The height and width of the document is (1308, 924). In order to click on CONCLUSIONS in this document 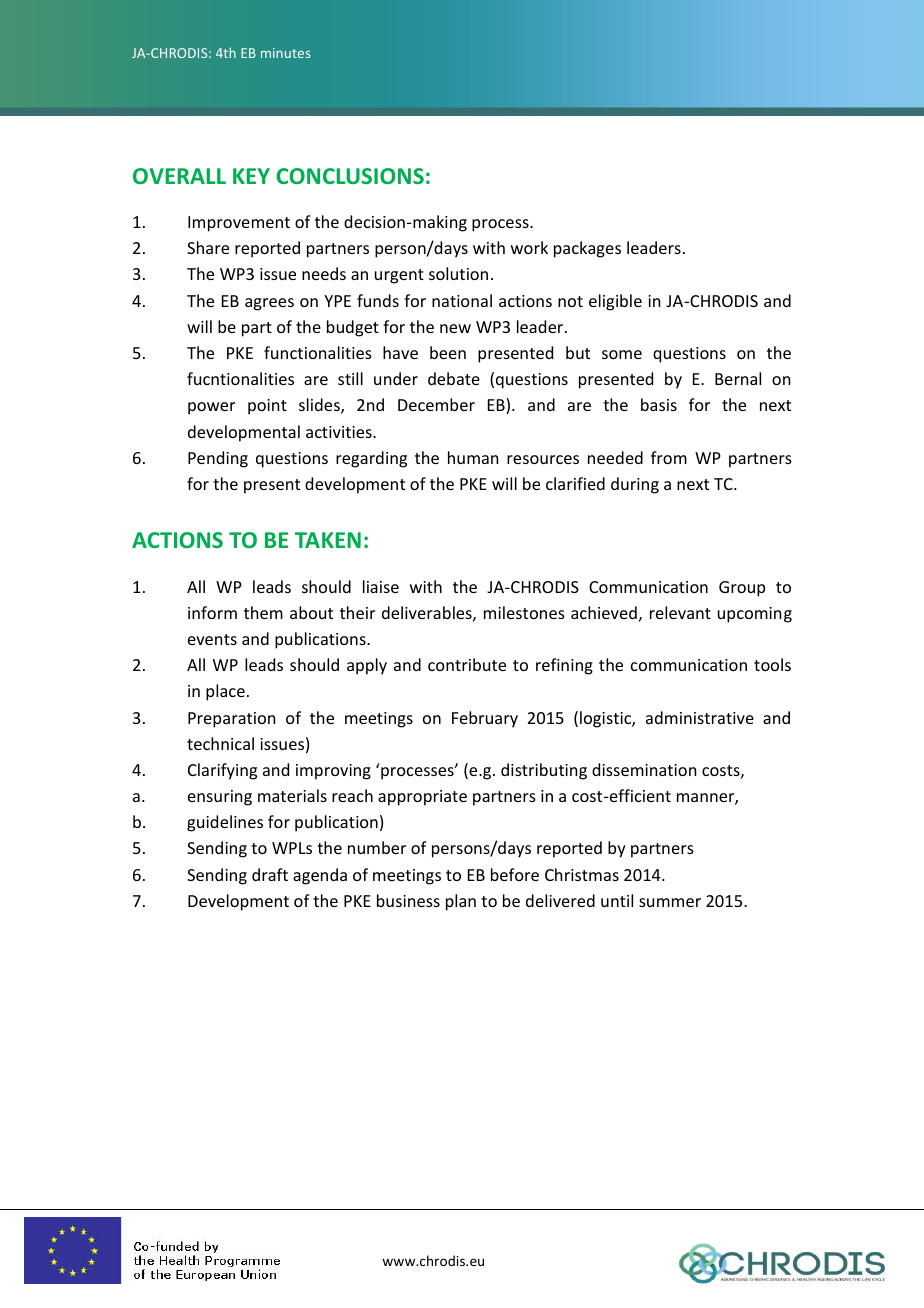, I will do `click(350, 176)`.
